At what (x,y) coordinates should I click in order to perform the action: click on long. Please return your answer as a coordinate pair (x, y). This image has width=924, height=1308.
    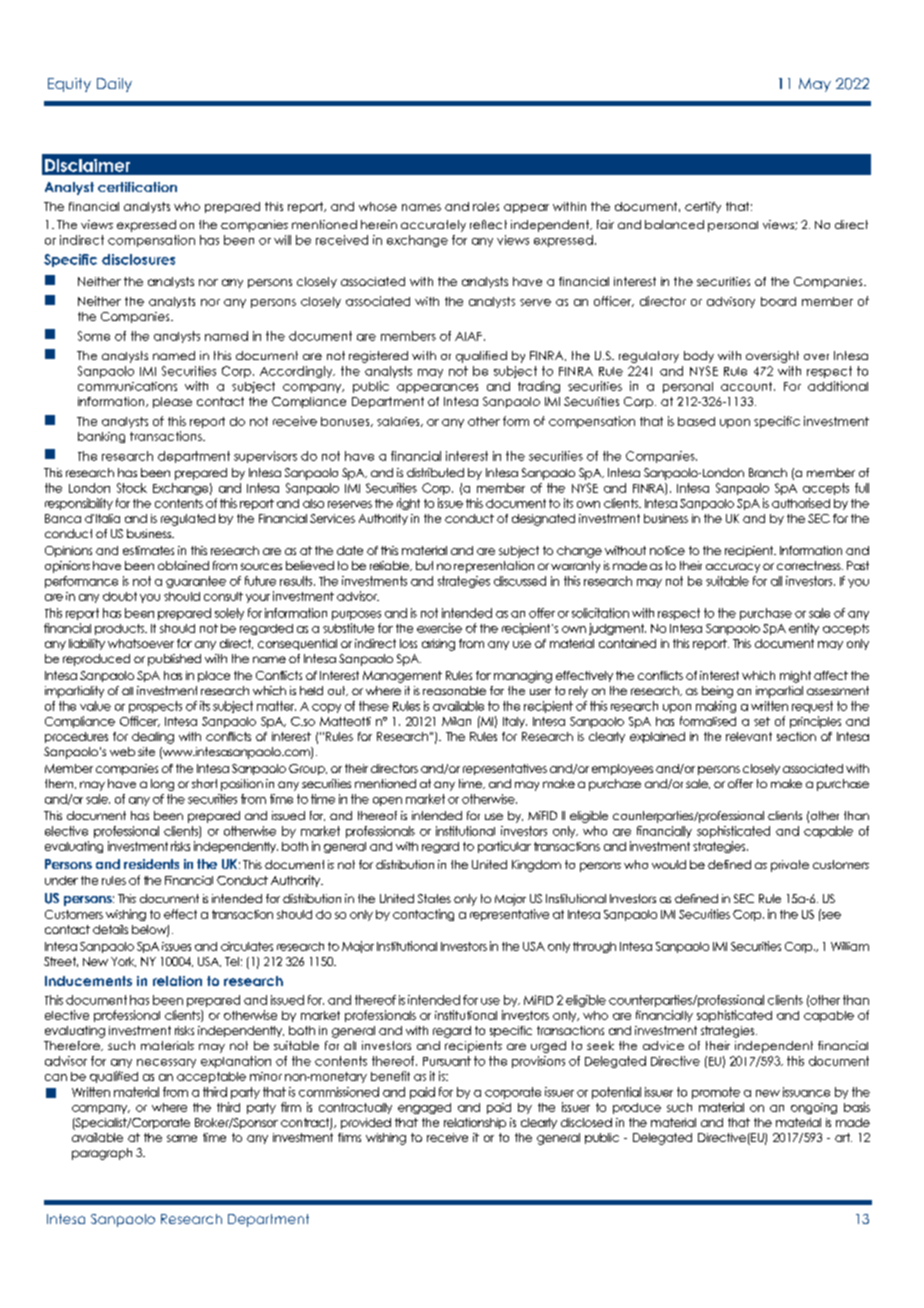
    Looking at the image, I should click on (162, 785).
